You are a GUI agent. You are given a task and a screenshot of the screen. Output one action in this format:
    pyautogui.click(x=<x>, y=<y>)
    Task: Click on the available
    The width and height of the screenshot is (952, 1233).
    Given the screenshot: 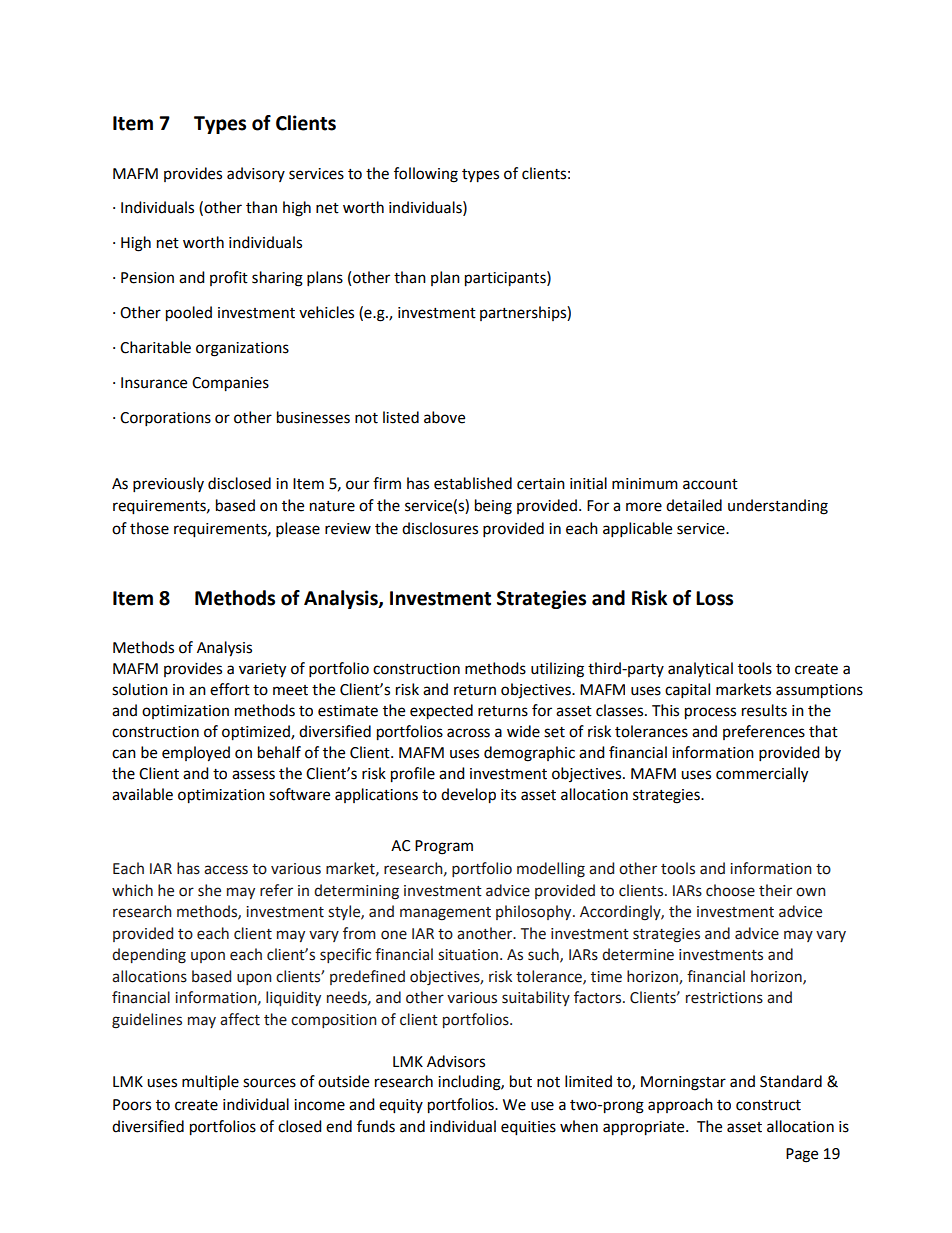 What is the action you would take?
    pyautogui.click(x=142, y=794)
